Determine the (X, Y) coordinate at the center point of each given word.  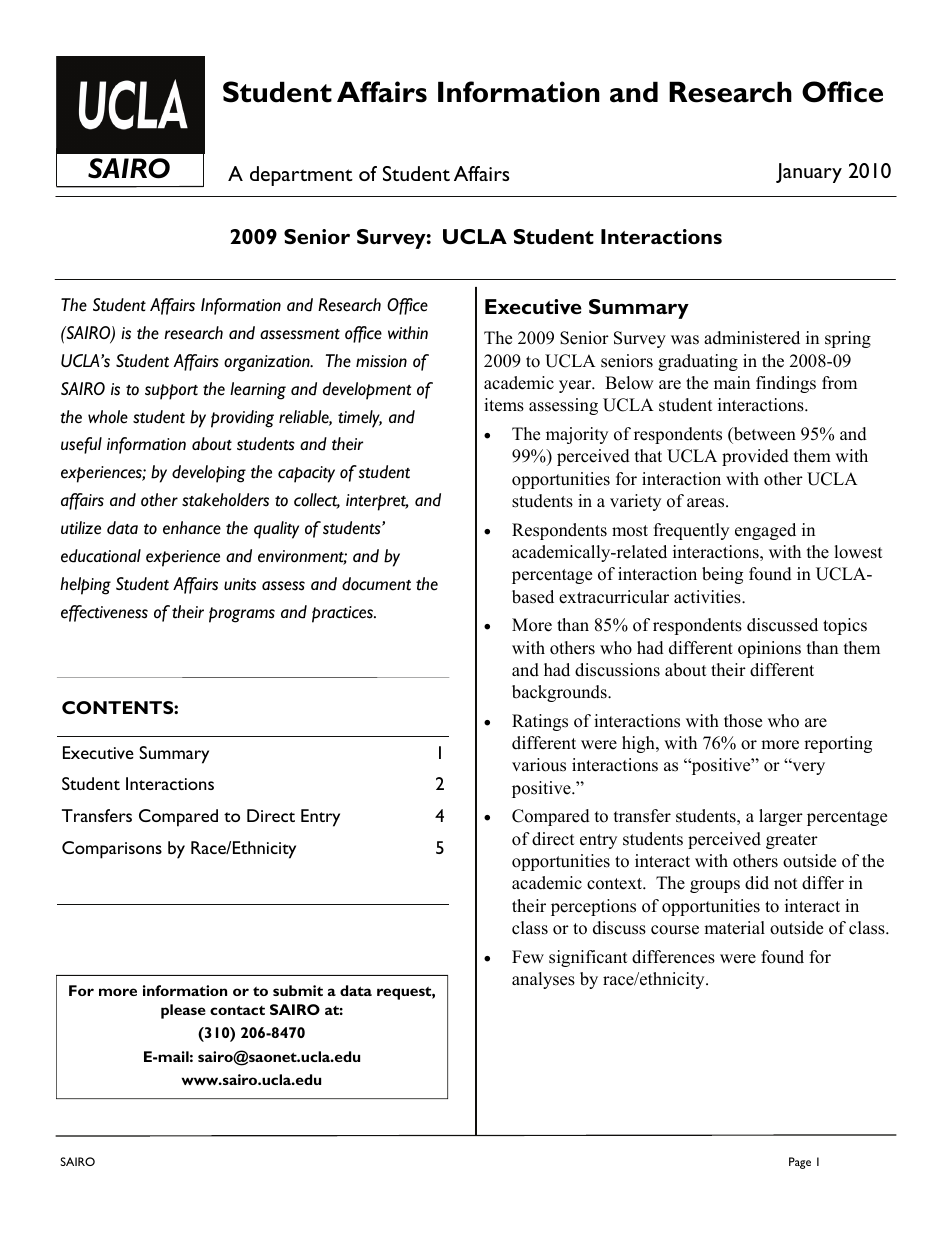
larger (781, 817)
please (183, 1011)
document (376, 584)
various (539, 765)
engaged (765, 531)
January (809, 173)
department (301, 176)
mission (381, 361)
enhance (192, 528)
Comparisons (112, 850)
